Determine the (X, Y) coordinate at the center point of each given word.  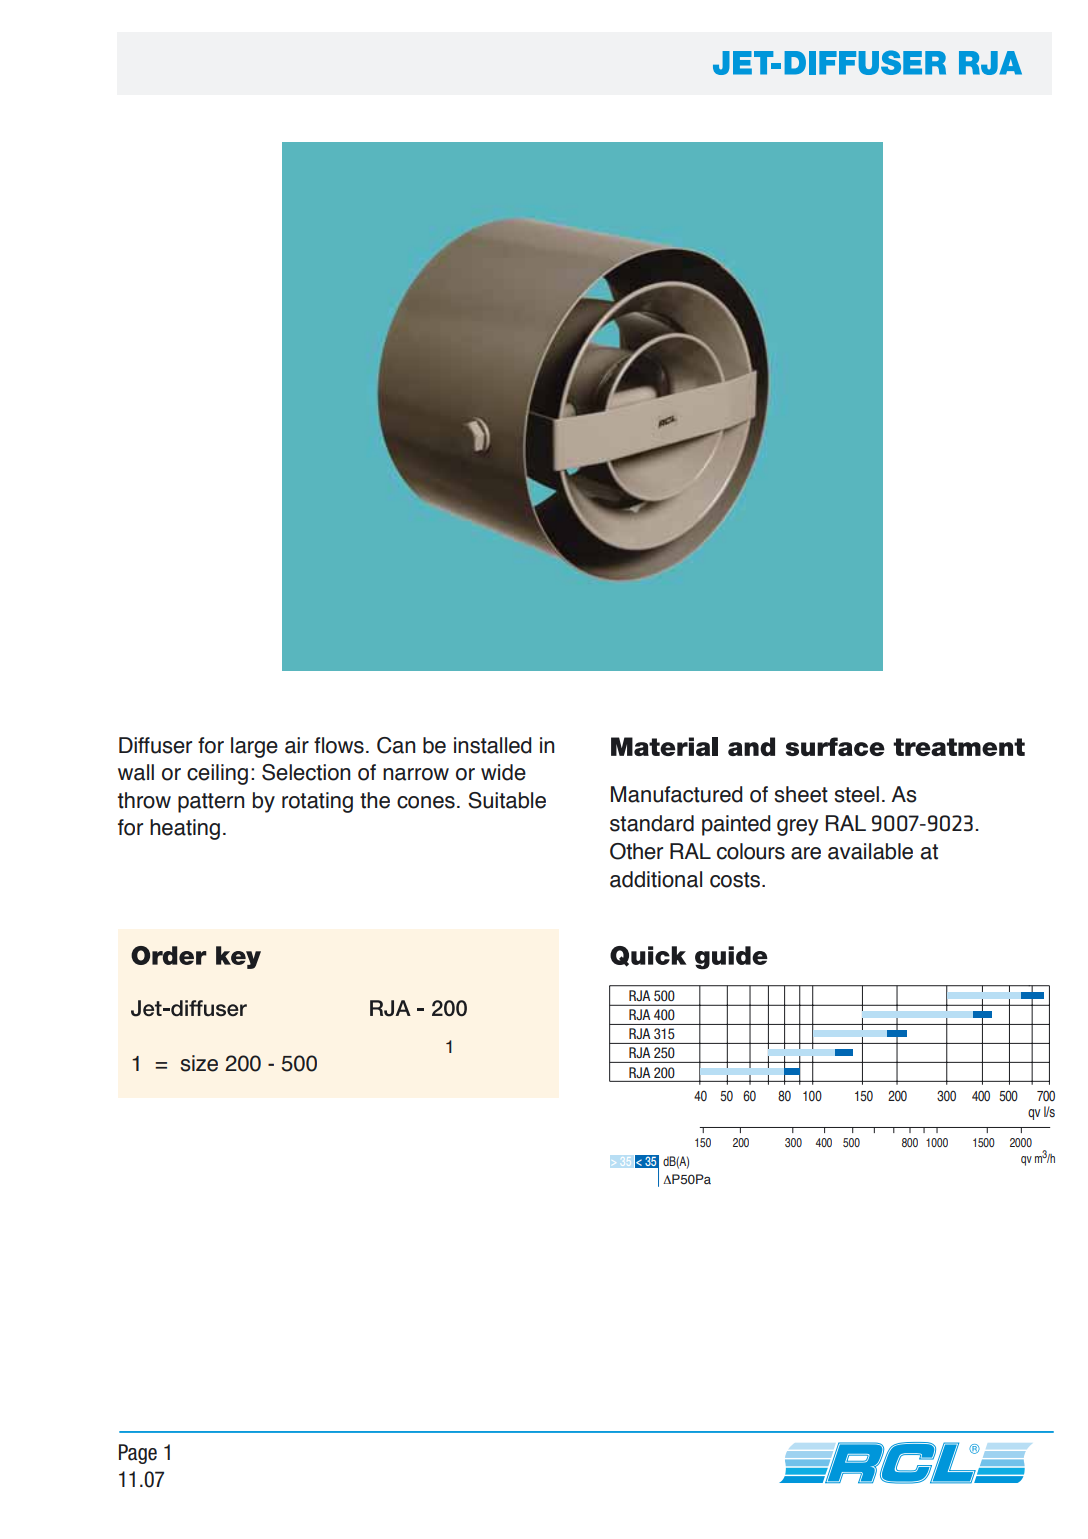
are (806, 853)
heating (185, 829)
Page (138, 1454)
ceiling (217, 774)
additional (656, 879)
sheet (801, 794)
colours (751, 851)
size (199, 1063)
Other (636, 851)
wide (503, 772)
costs (736, 880)
